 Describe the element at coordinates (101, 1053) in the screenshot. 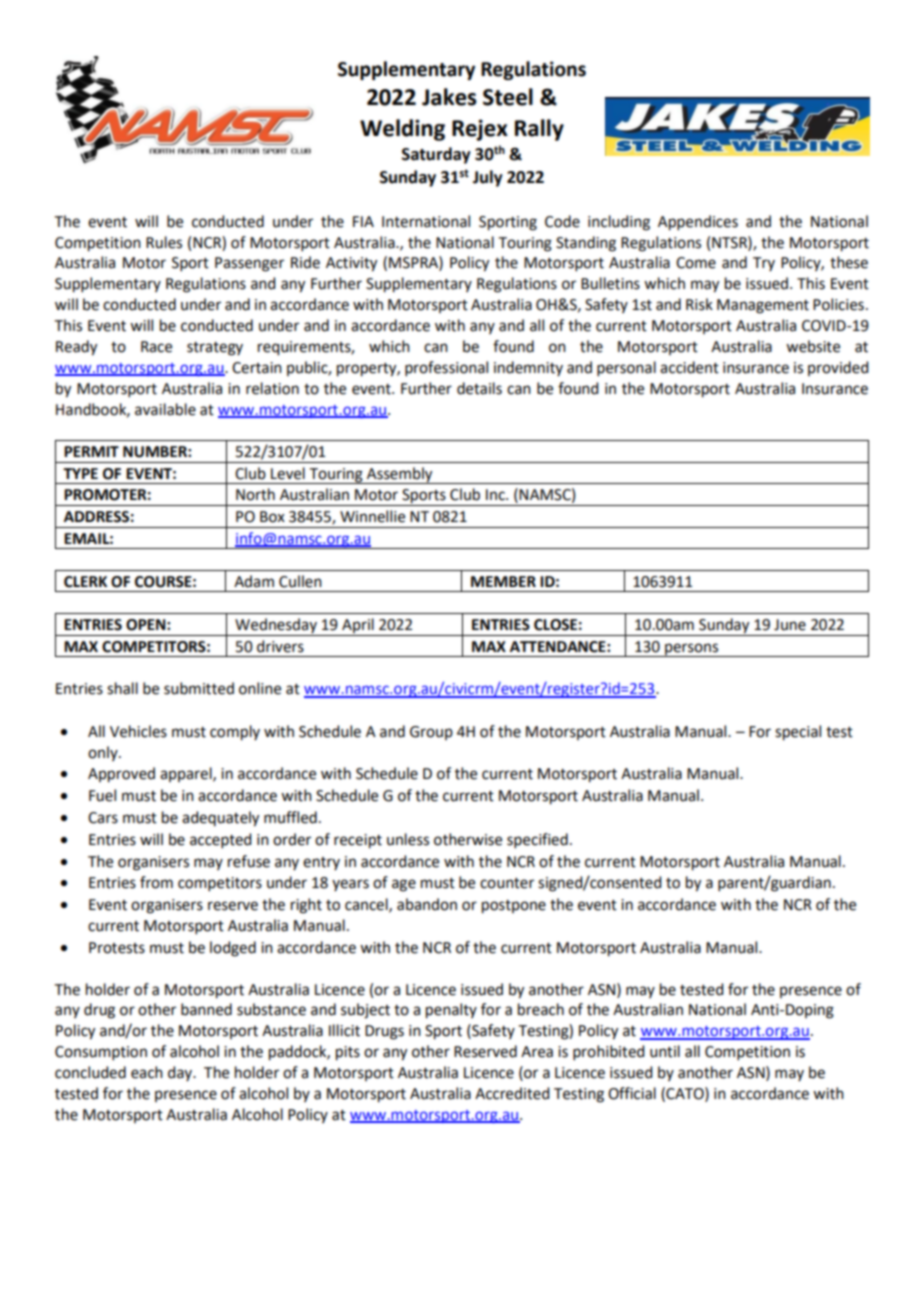

I see `Consumption` at that location.
